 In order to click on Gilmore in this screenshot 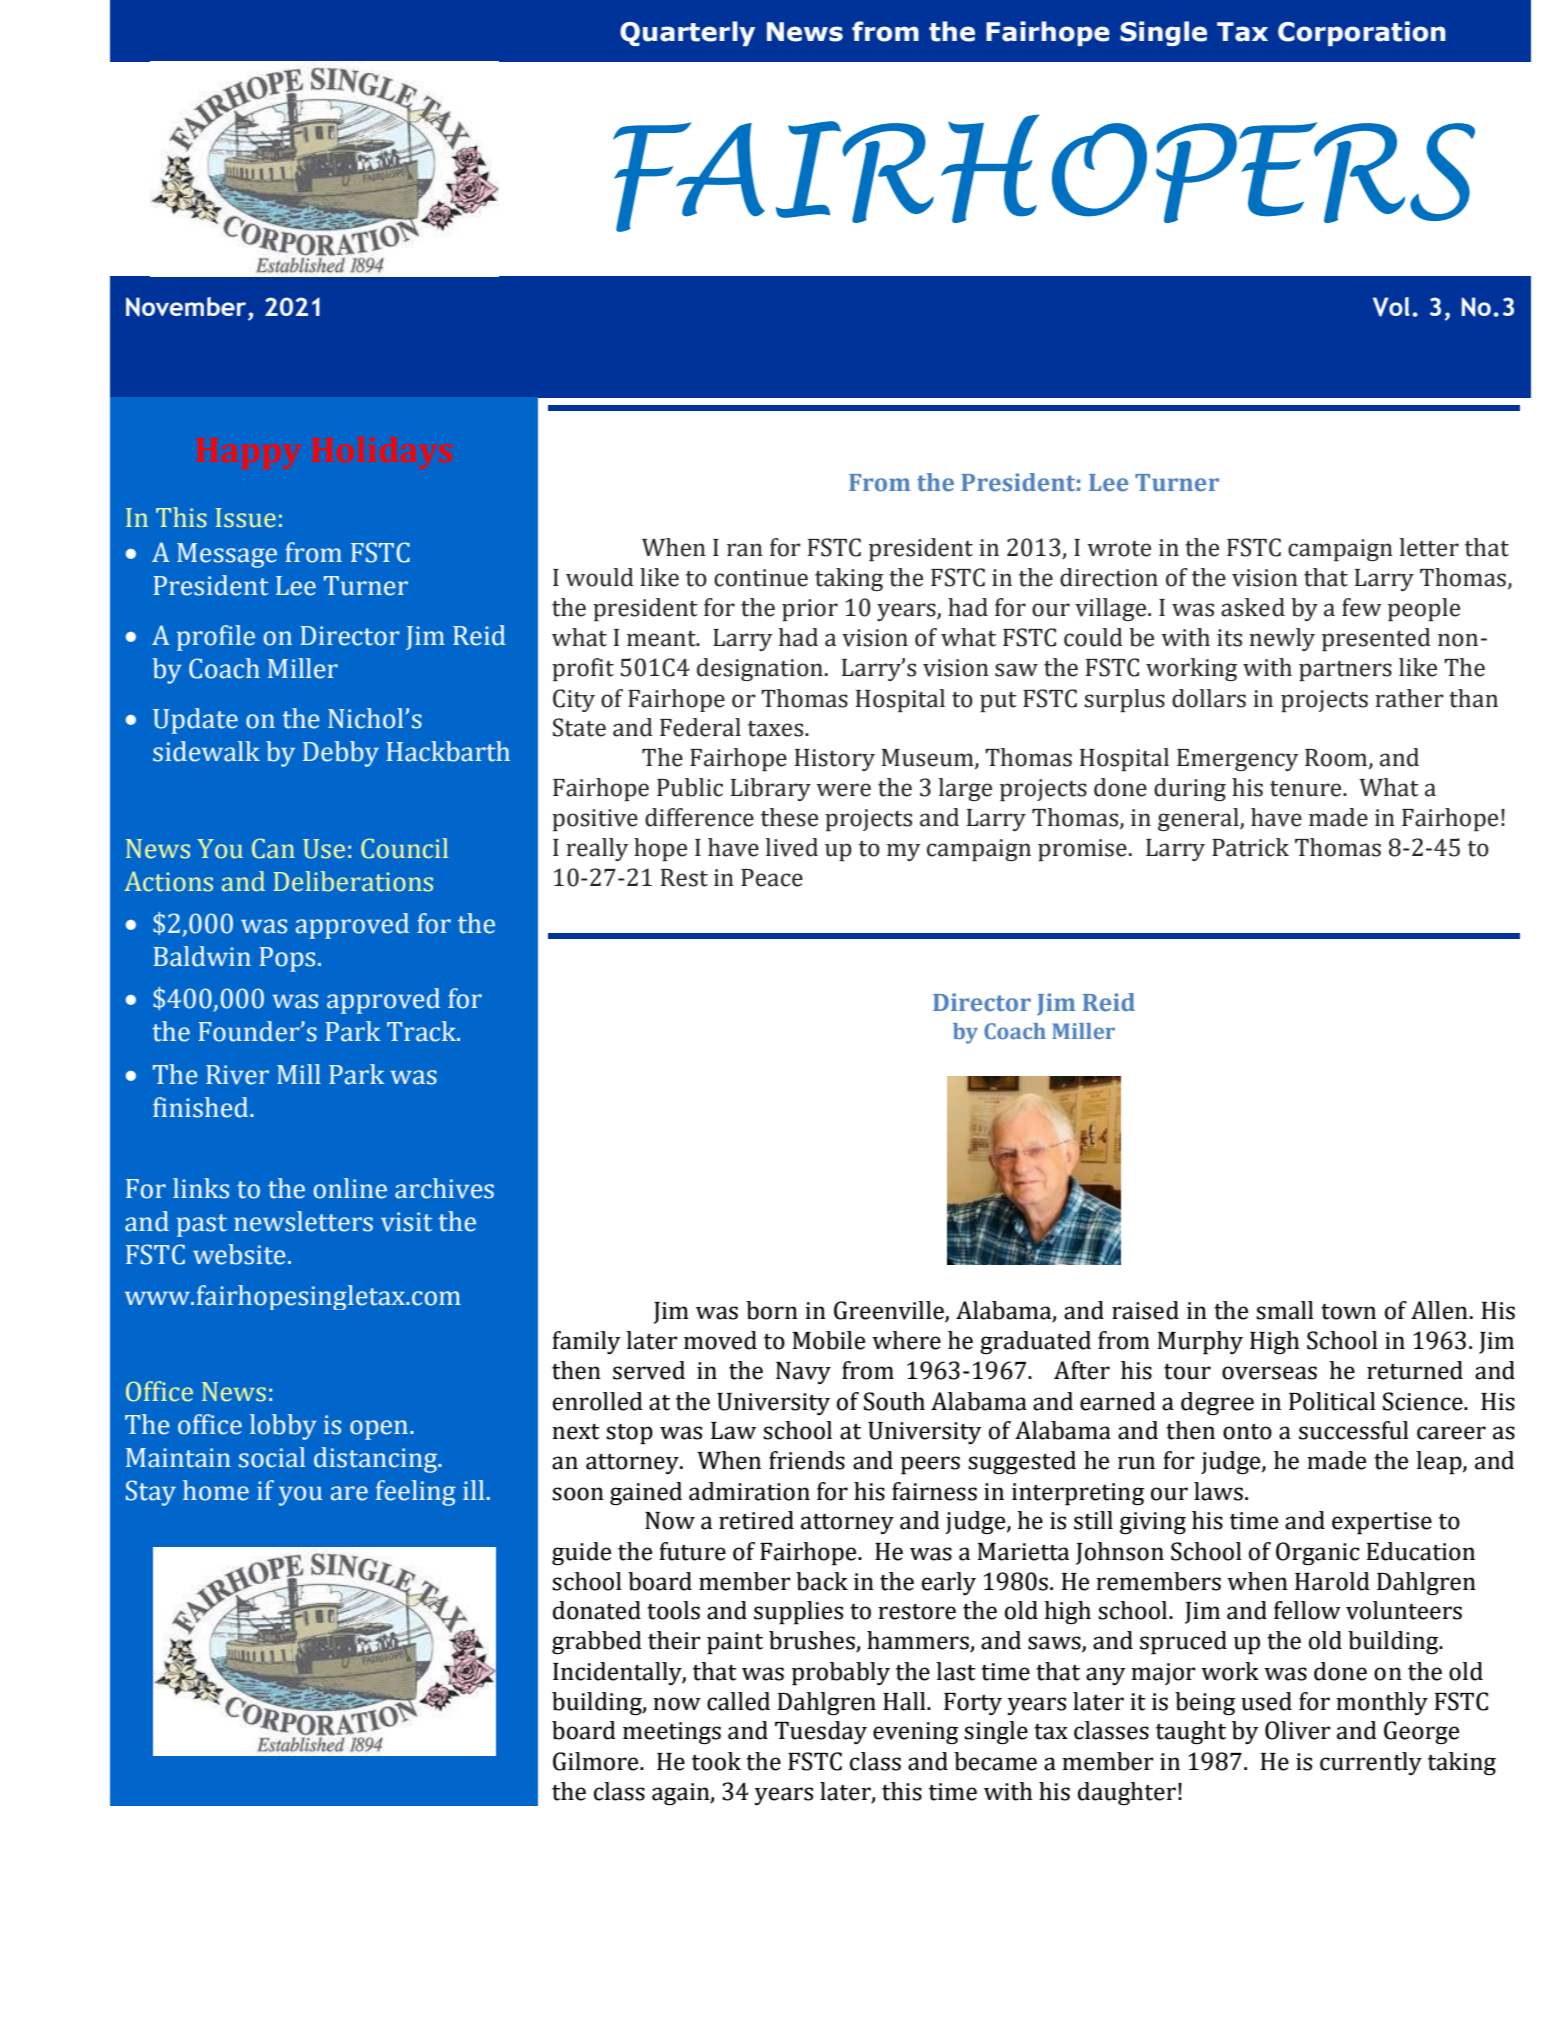, I will do `click(597, 1761)`.
